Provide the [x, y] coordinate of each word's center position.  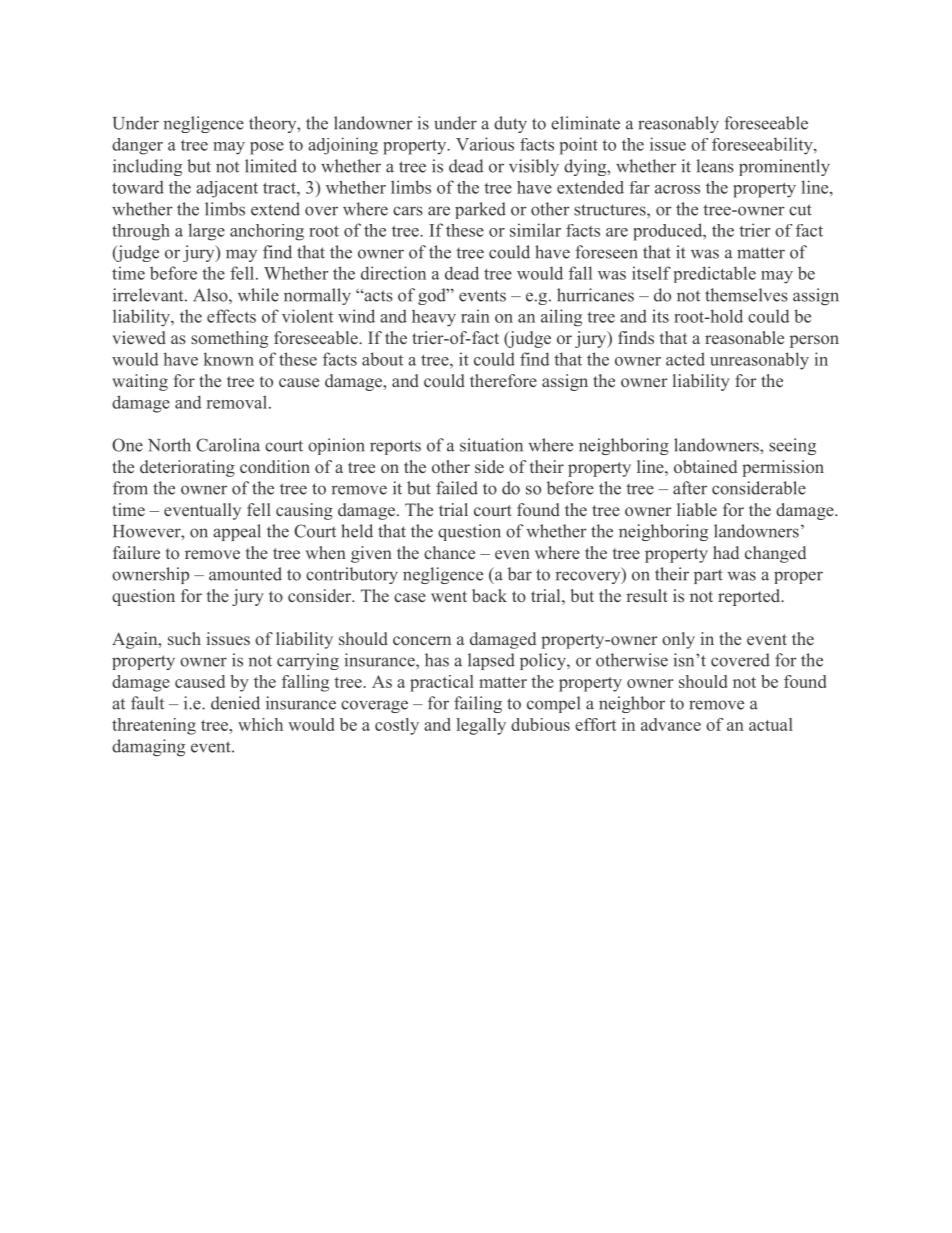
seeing [792, 446]
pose [267, 148]
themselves [746, 295]
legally [481, 726]
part [708, 576]
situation [491, 445]
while [258, 295]
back [489, 595]
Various [485, 144]
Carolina [228, 445]
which [260, 724]
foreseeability [763, 146]
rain [475, 316]
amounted [245, 574]
